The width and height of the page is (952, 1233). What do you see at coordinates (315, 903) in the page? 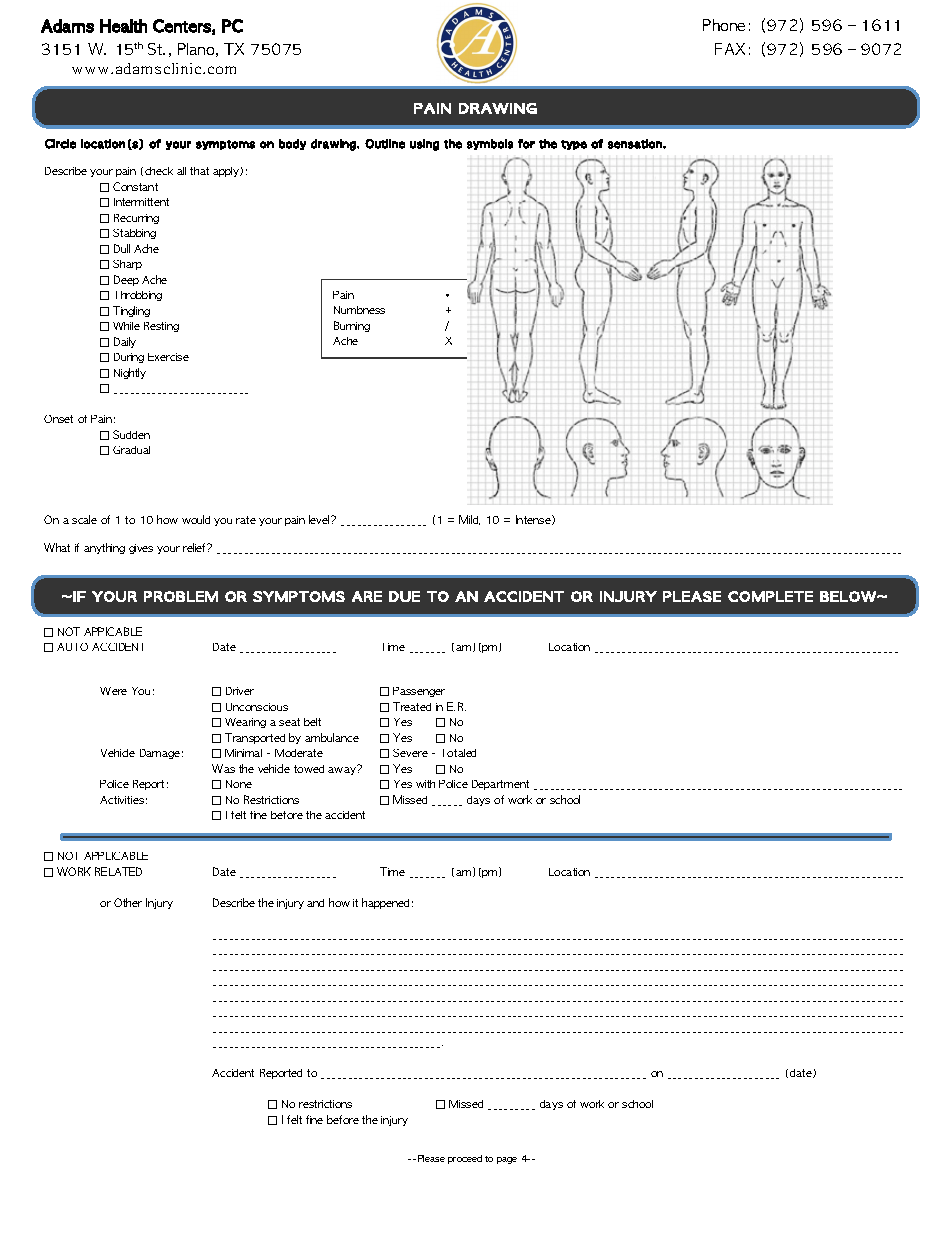
I see `and` at bounding box center [315, 903].
